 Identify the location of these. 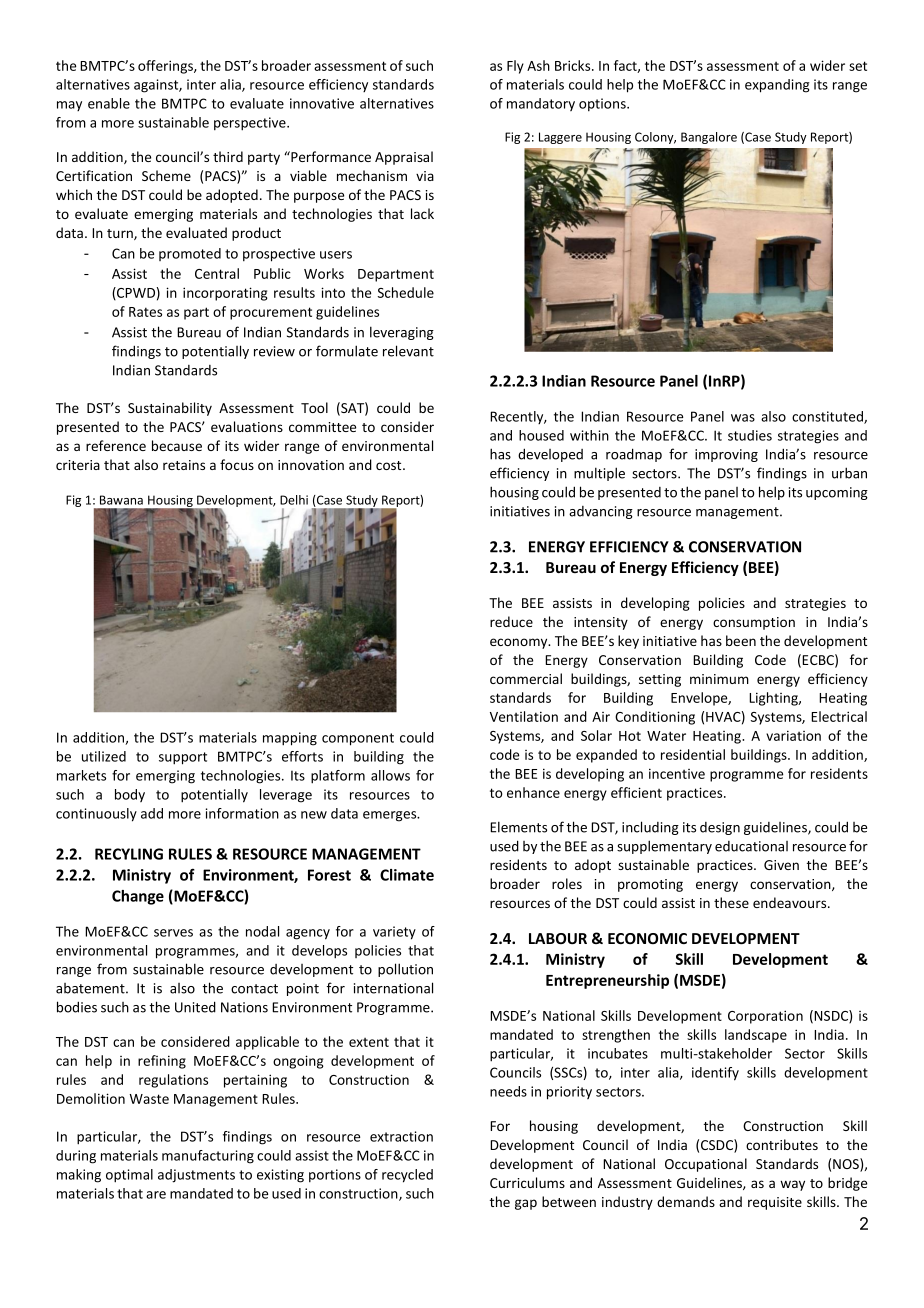
(731, 902).
